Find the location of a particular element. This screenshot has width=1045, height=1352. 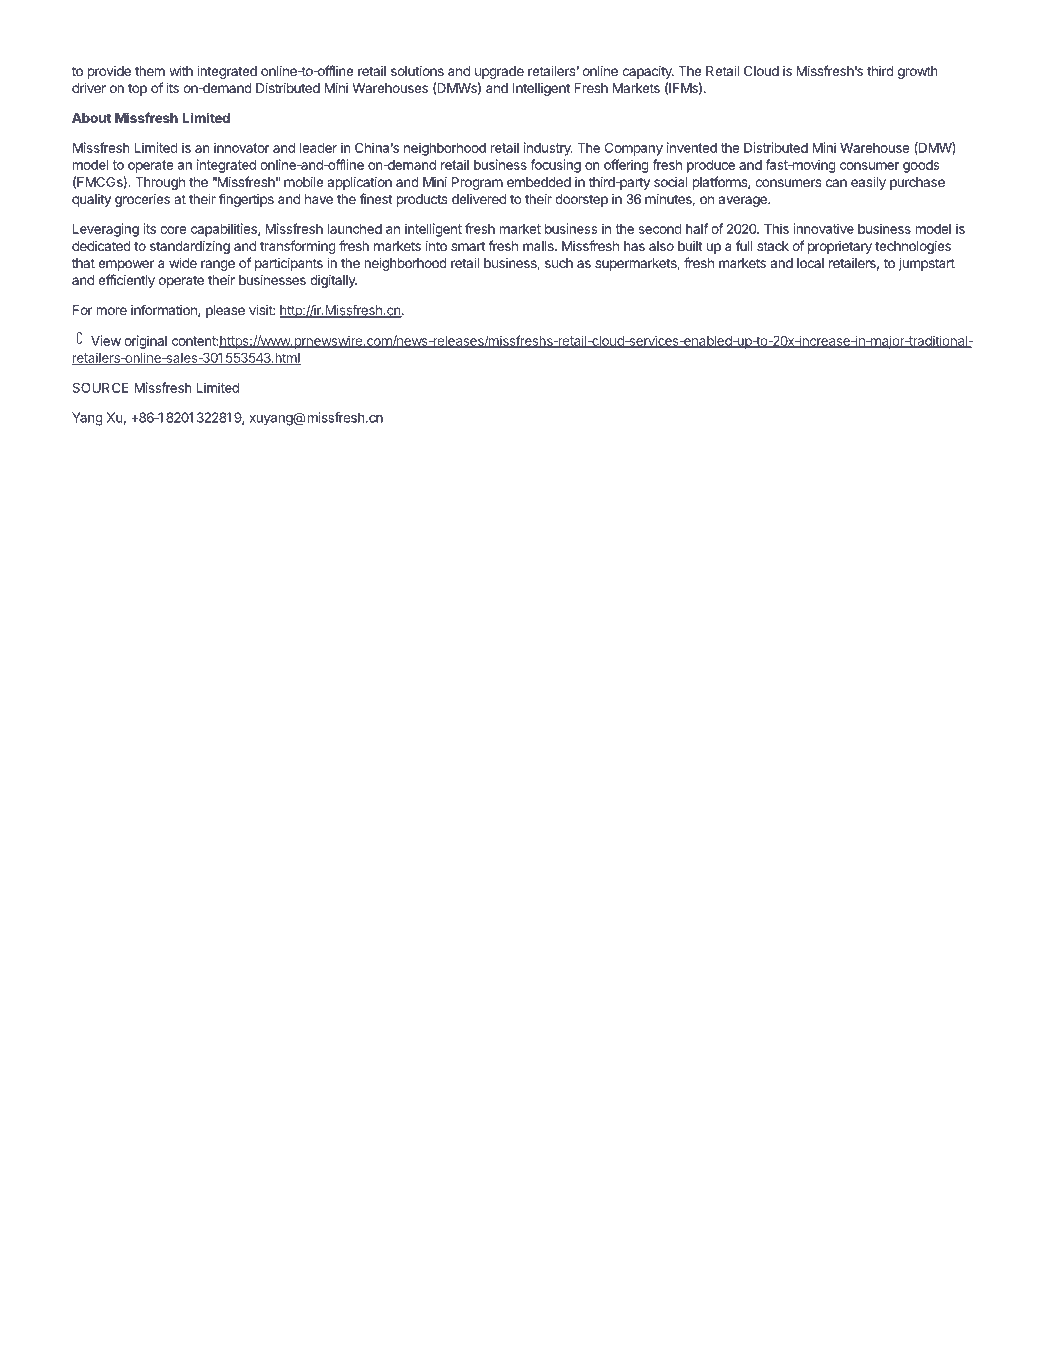

growth is located at coordinates (918, 72).
